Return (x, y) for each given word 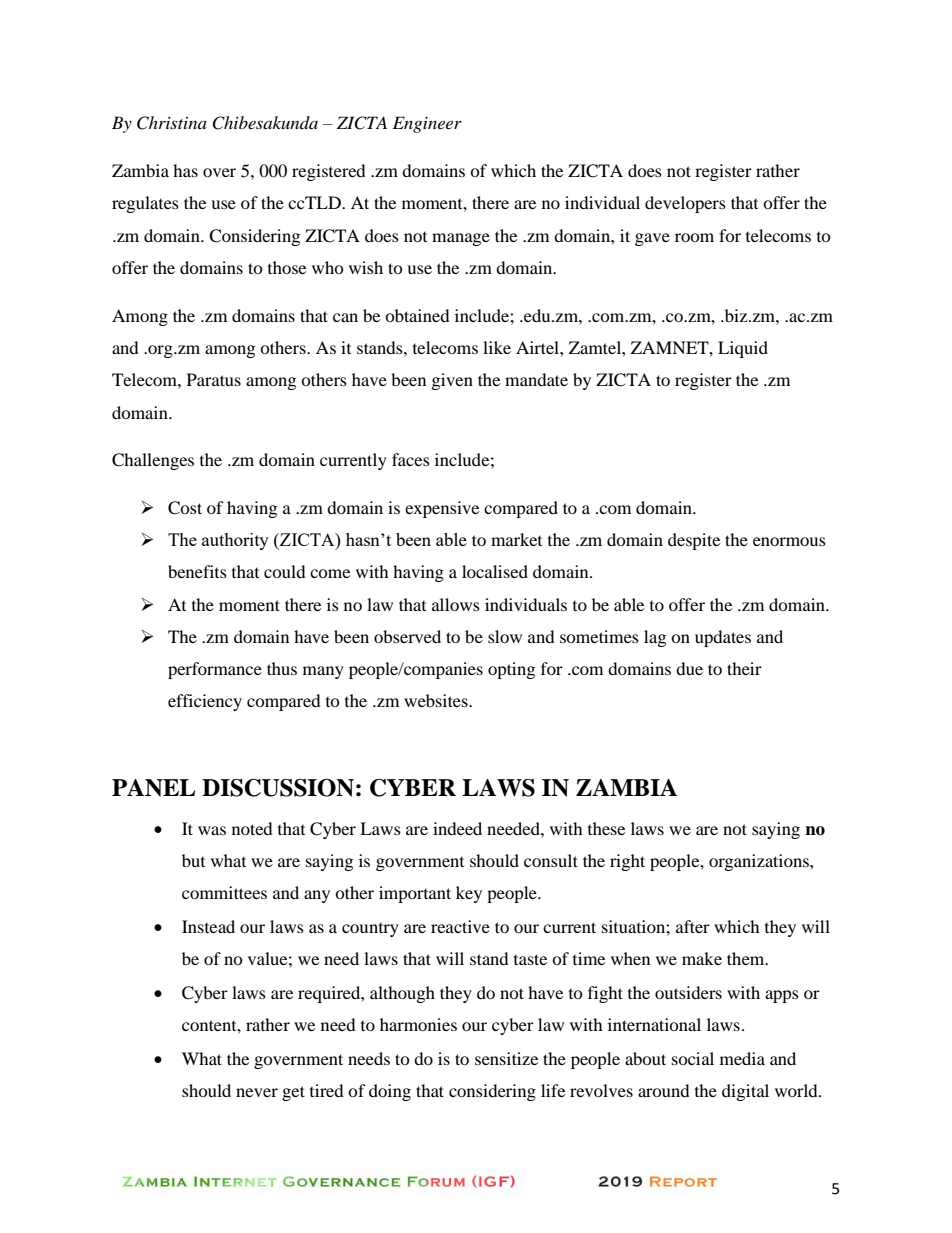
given (452, 381)
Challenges (153, 461)
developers (685, 204)
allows (456, 604)
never (257, 1092)
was (212, 830)
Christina (172, 123)
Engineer (427, 124)
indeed (457, 828)
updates (723, 638)
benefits (197, 571)
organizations (760, 862)
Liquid (743, 349)
